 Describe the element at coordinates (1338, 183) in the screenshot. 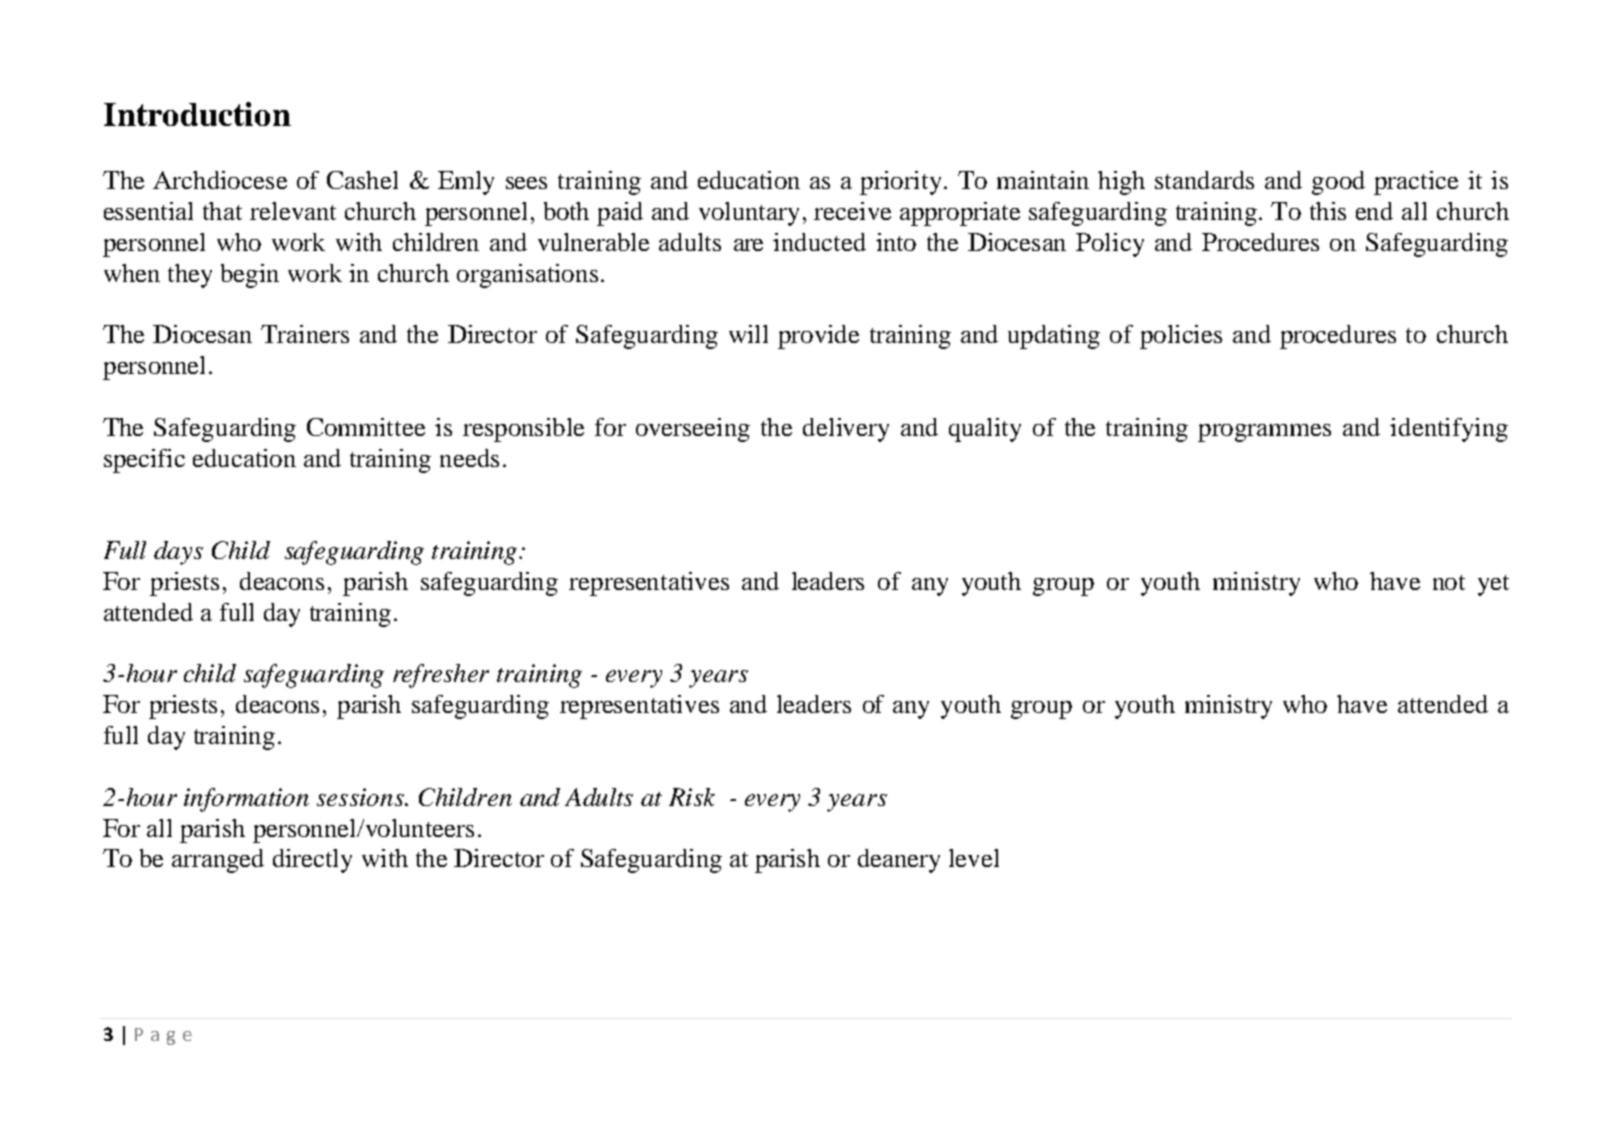

I see `good` at that location.
